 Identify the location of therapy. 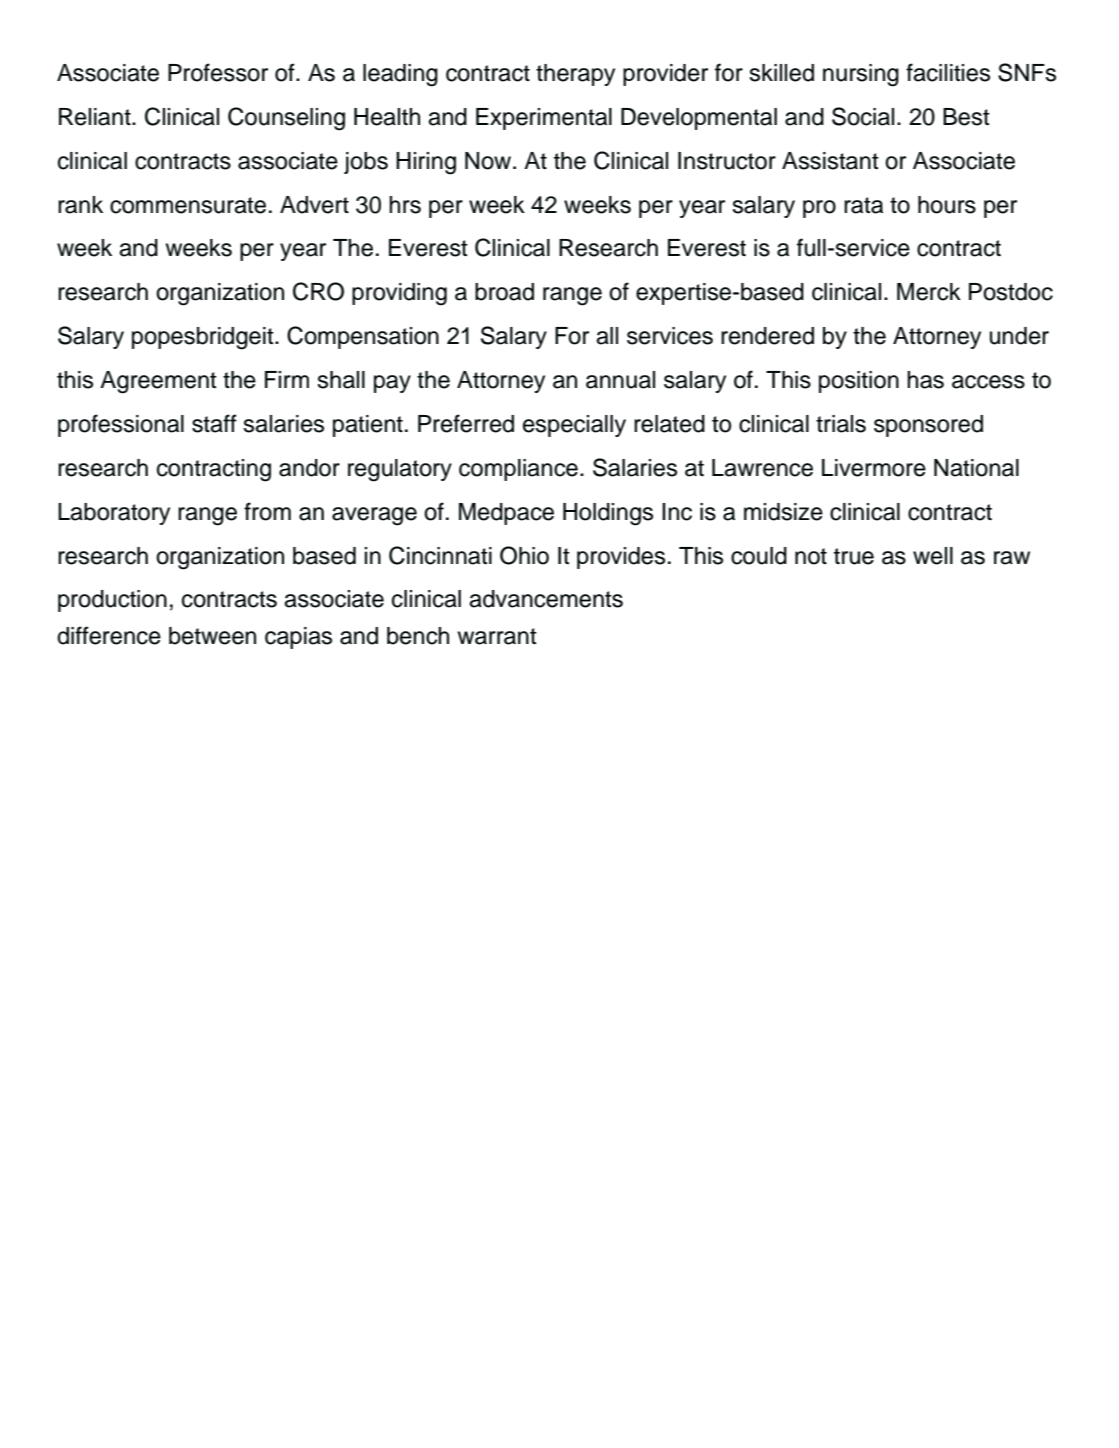
(575, 75).
